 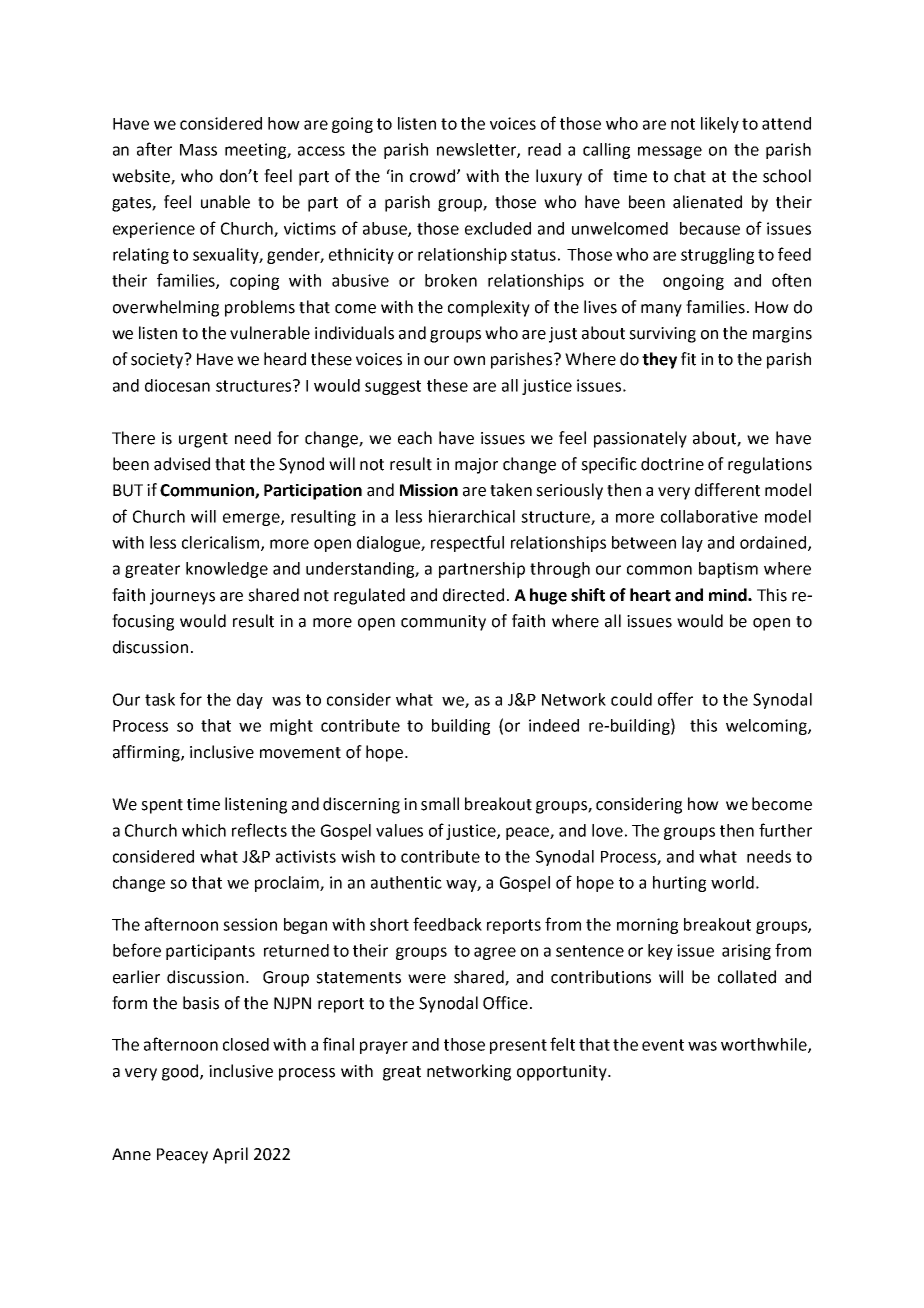 What do you see at coordinates (182, 597) in the screenshot?
I see `journeys` at bounding box center [182, 597].
